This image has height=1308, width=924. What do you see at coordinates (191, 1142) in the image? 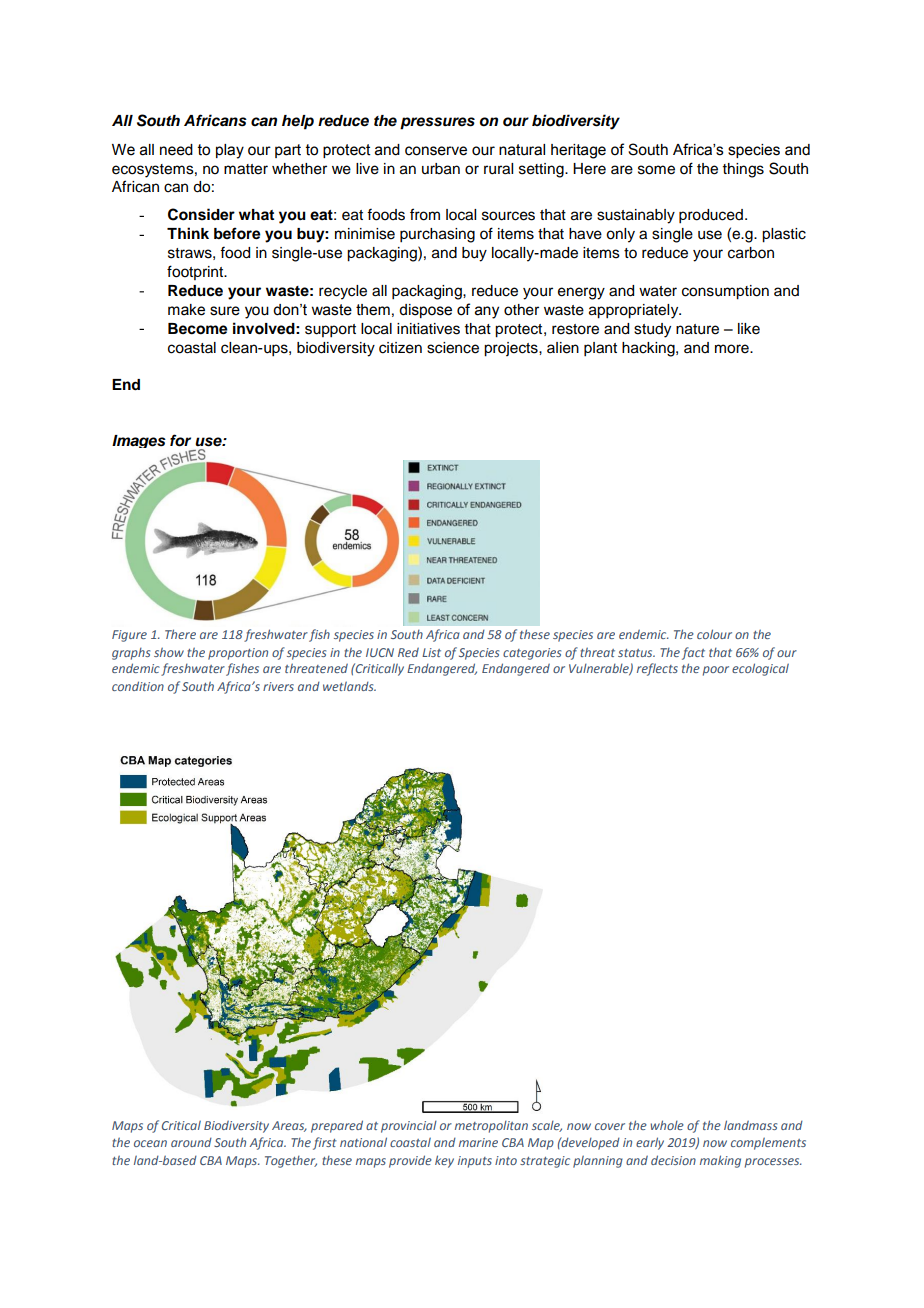
I see `around` at bounding box center [191, 1142].
